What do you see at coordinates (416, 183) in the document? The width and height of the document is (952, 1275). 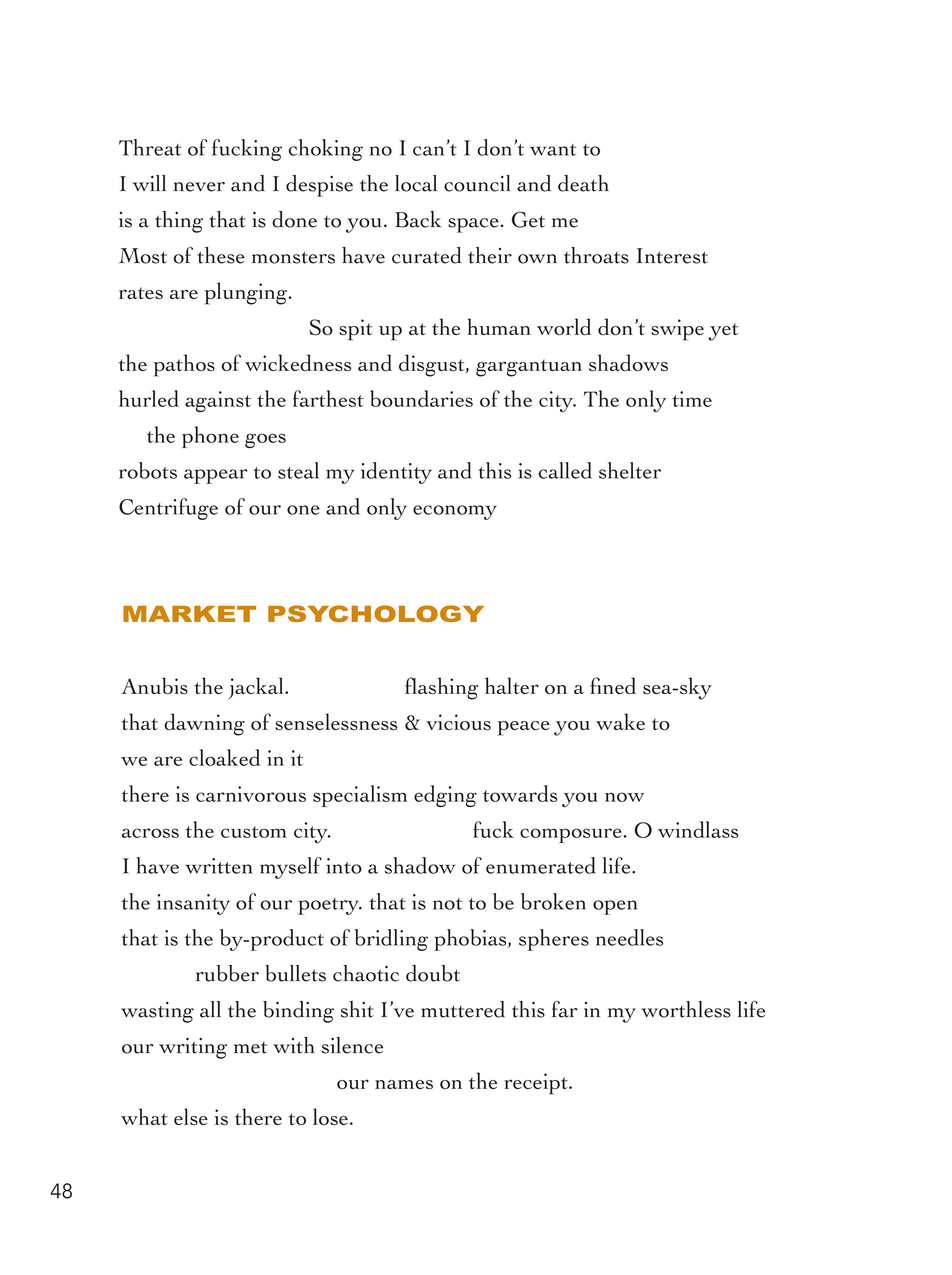 I see `local` at bounding box center [416, 183].
